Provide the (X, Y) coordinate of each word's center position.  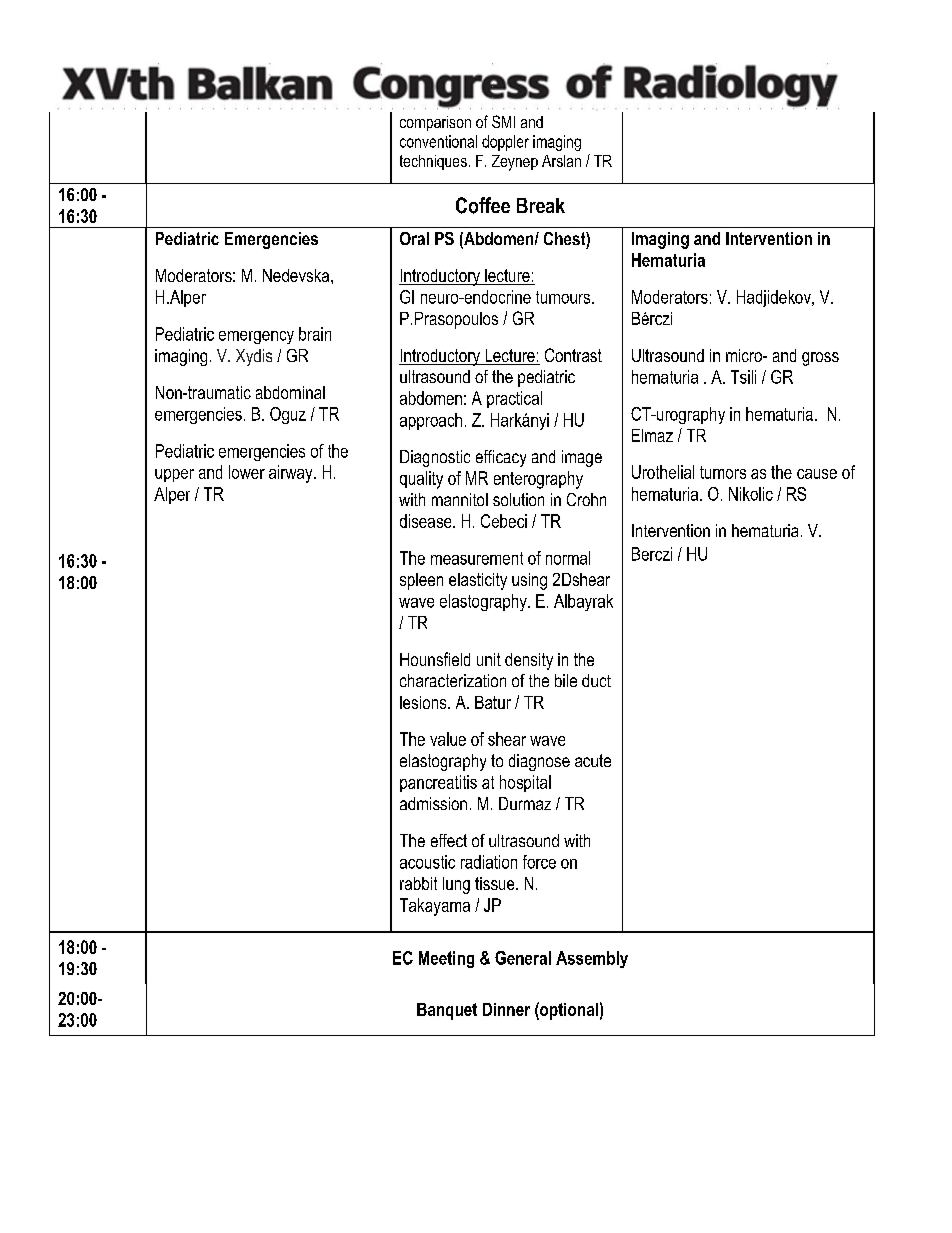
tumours (564, 297)
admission (433, 803)
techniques (433, 162)
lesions (424, 702)
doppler (505, 143)
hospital (525, 783)
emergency (256, 337)
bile (566, 680)
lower (247, 472)
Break (541, 205)
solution (518, 499)
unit (489, 659)
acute (593, 760)
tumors (723, 472)
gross (820, 359)
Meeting (446, 959)
